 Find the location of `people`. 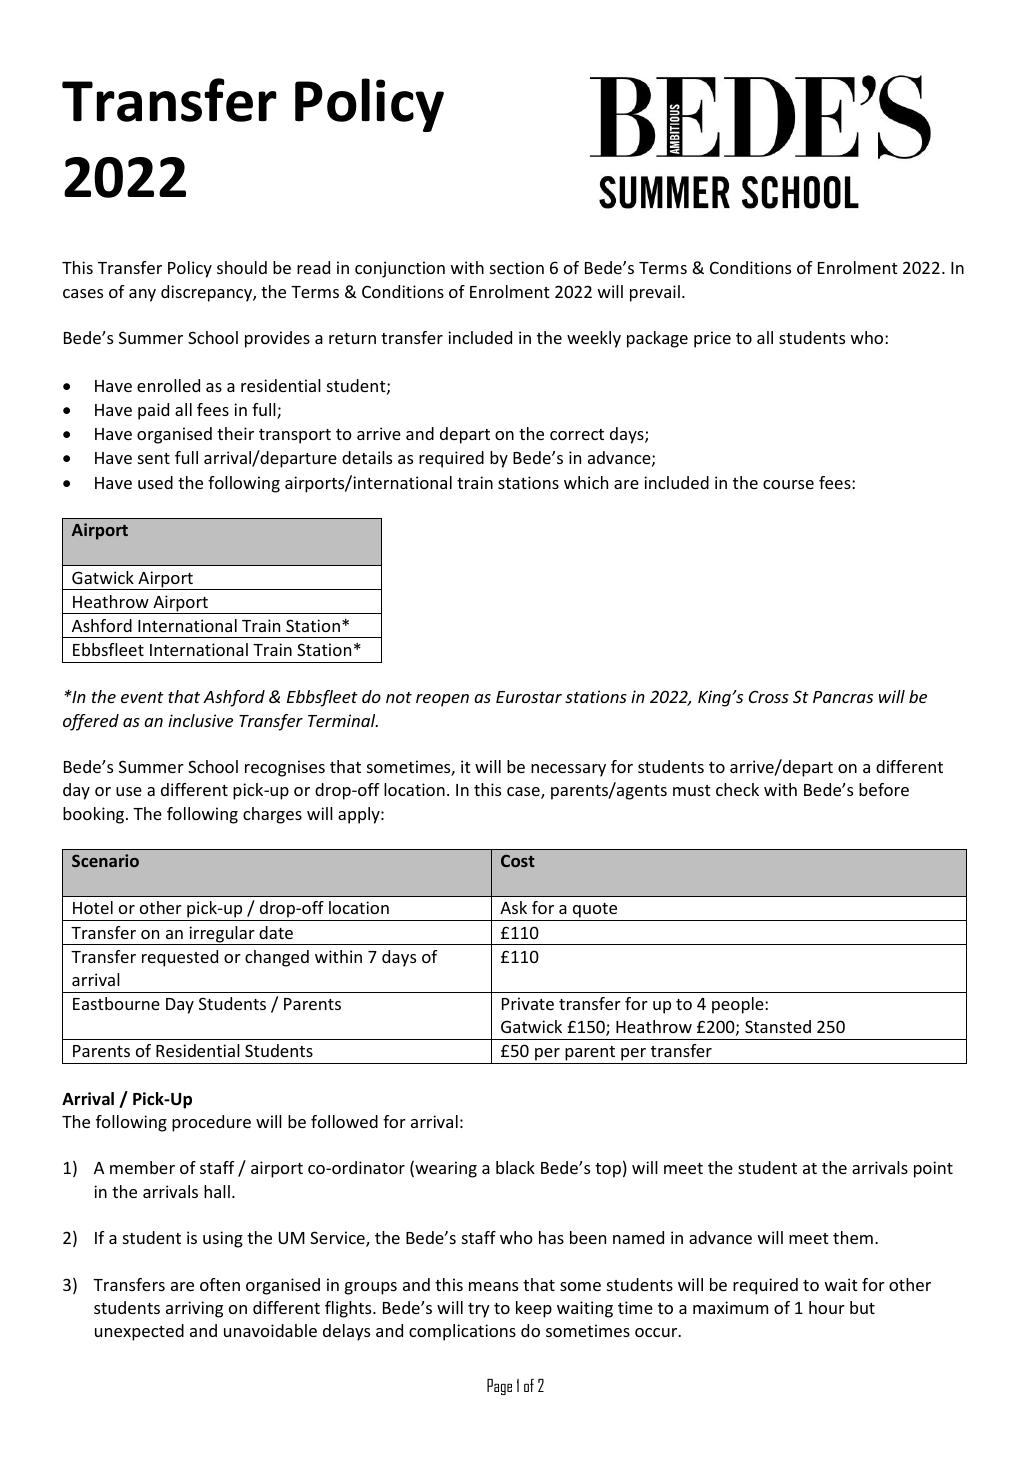

people is located at coordinates (739, 1005).
